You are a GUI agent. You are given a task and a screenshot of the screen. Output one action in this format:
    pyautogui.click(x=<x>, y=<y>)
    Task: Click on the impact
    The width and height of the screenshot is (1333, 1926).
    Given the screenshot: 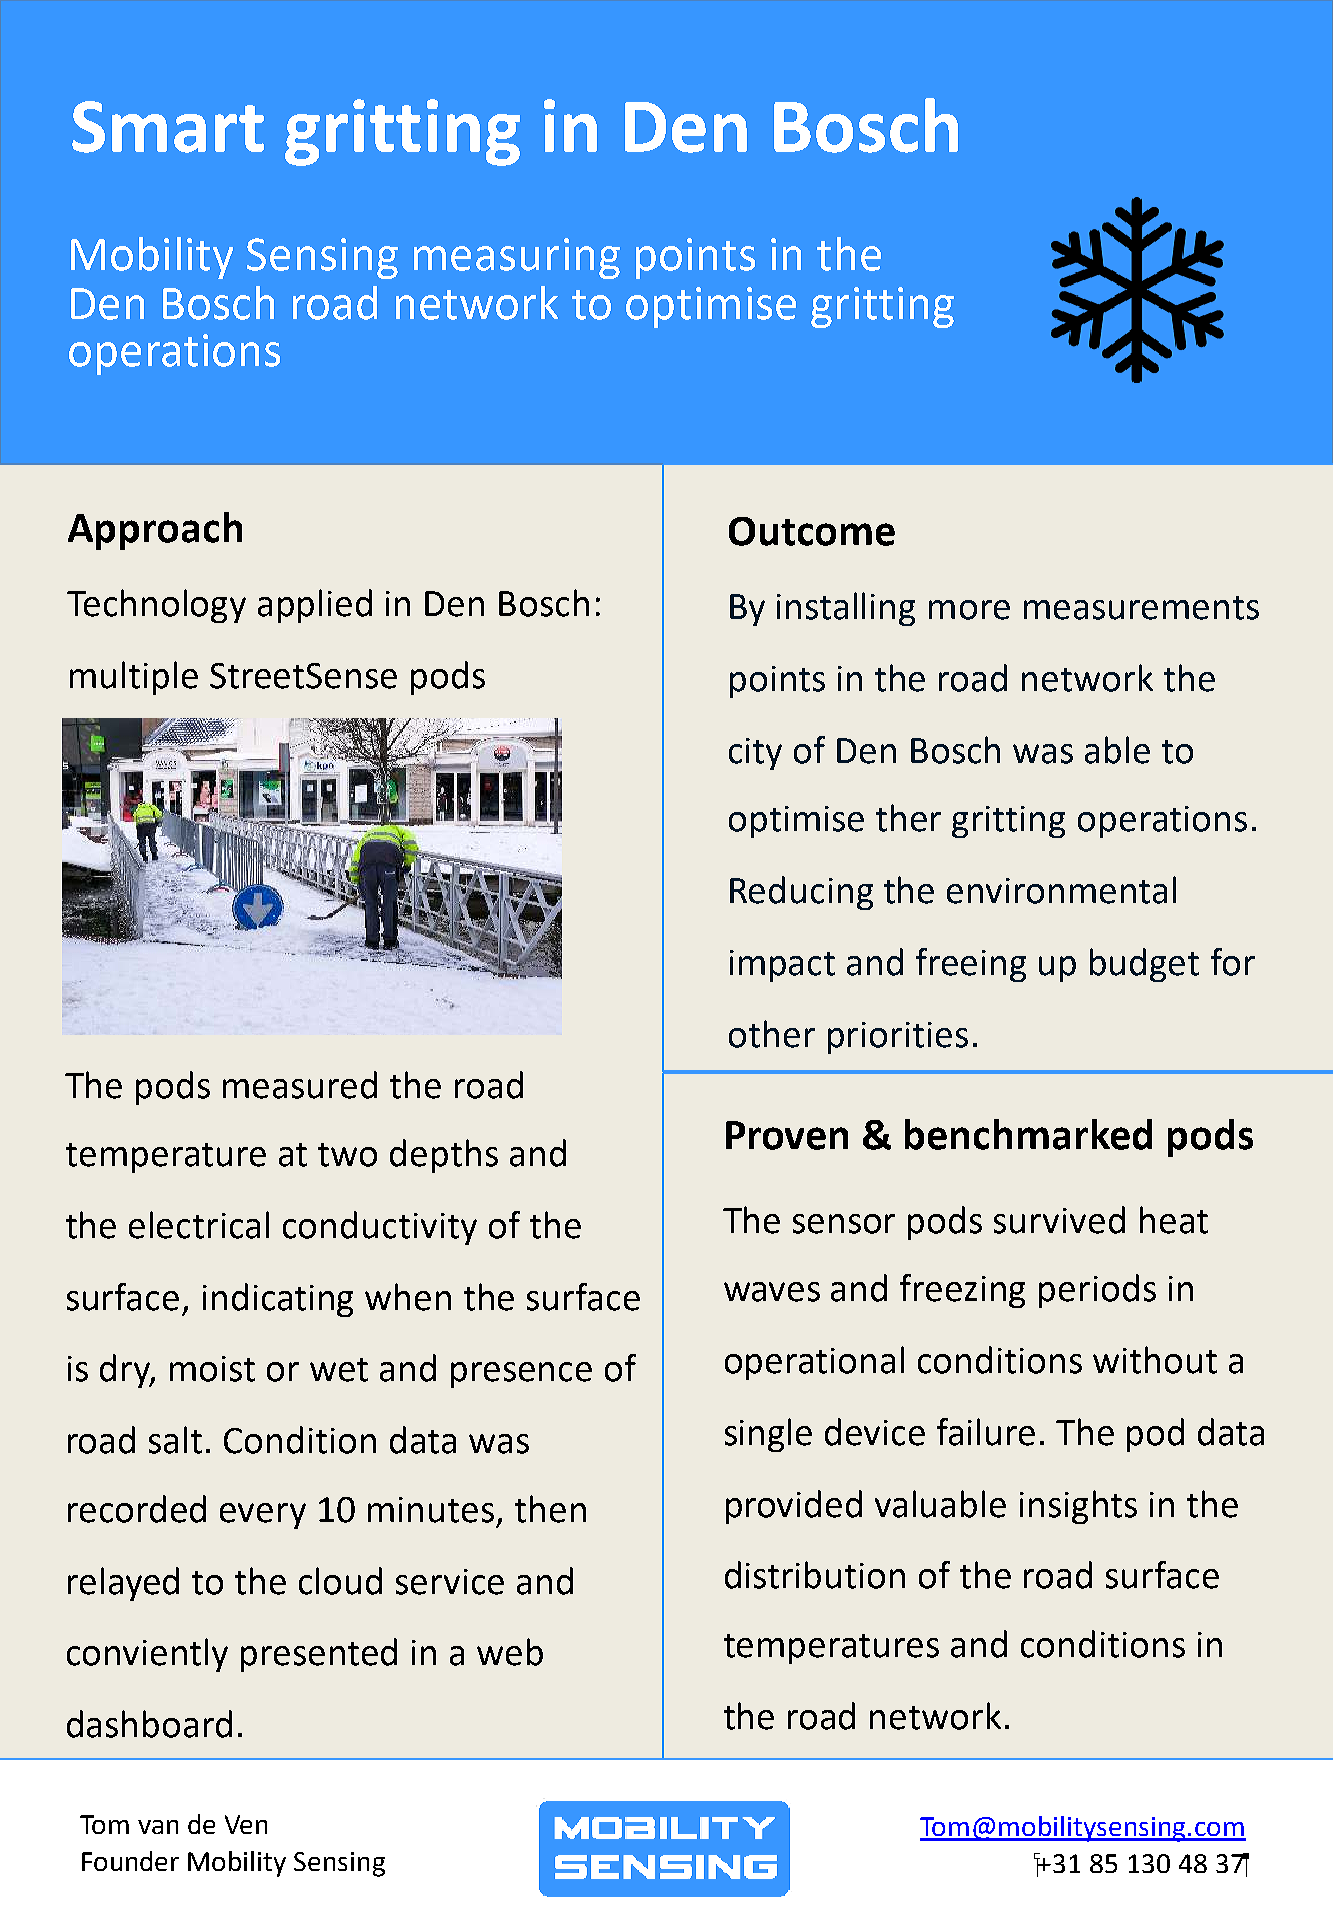 What is the action you would take?
    pyautogui.click(x=782, y=966)
